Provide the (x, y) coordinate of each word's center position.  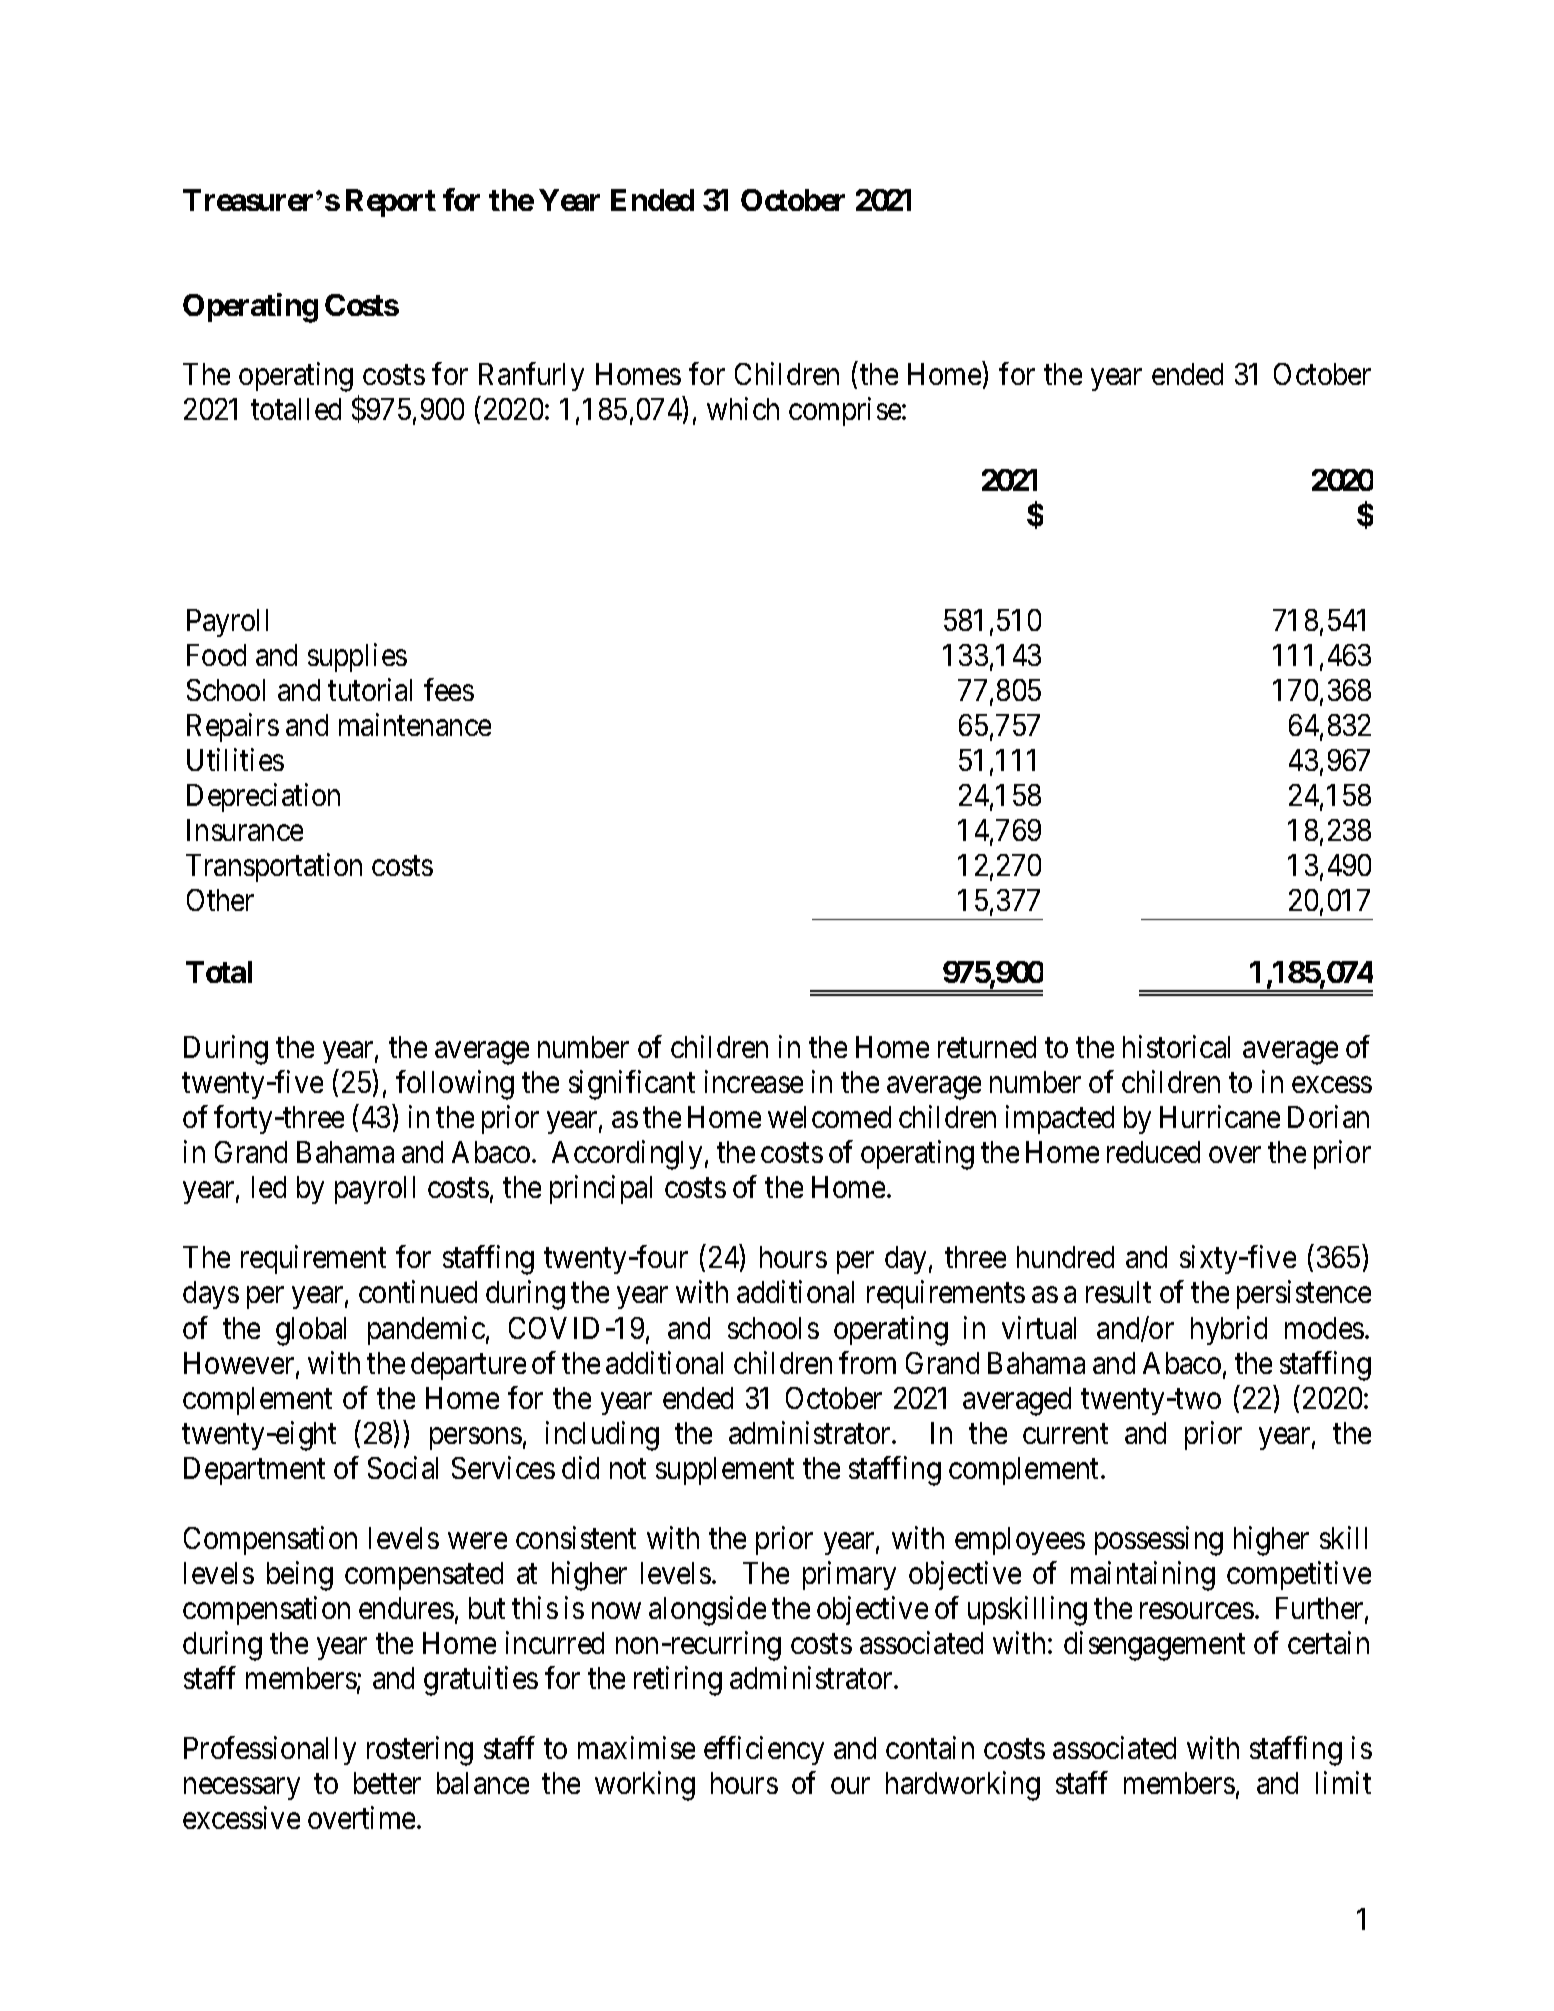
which (743, 409)
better (387, 1783)
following (455, 1085)
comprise (845, 412)
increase (754, 1081)
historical (1176, 1046)
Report (391, 203)
